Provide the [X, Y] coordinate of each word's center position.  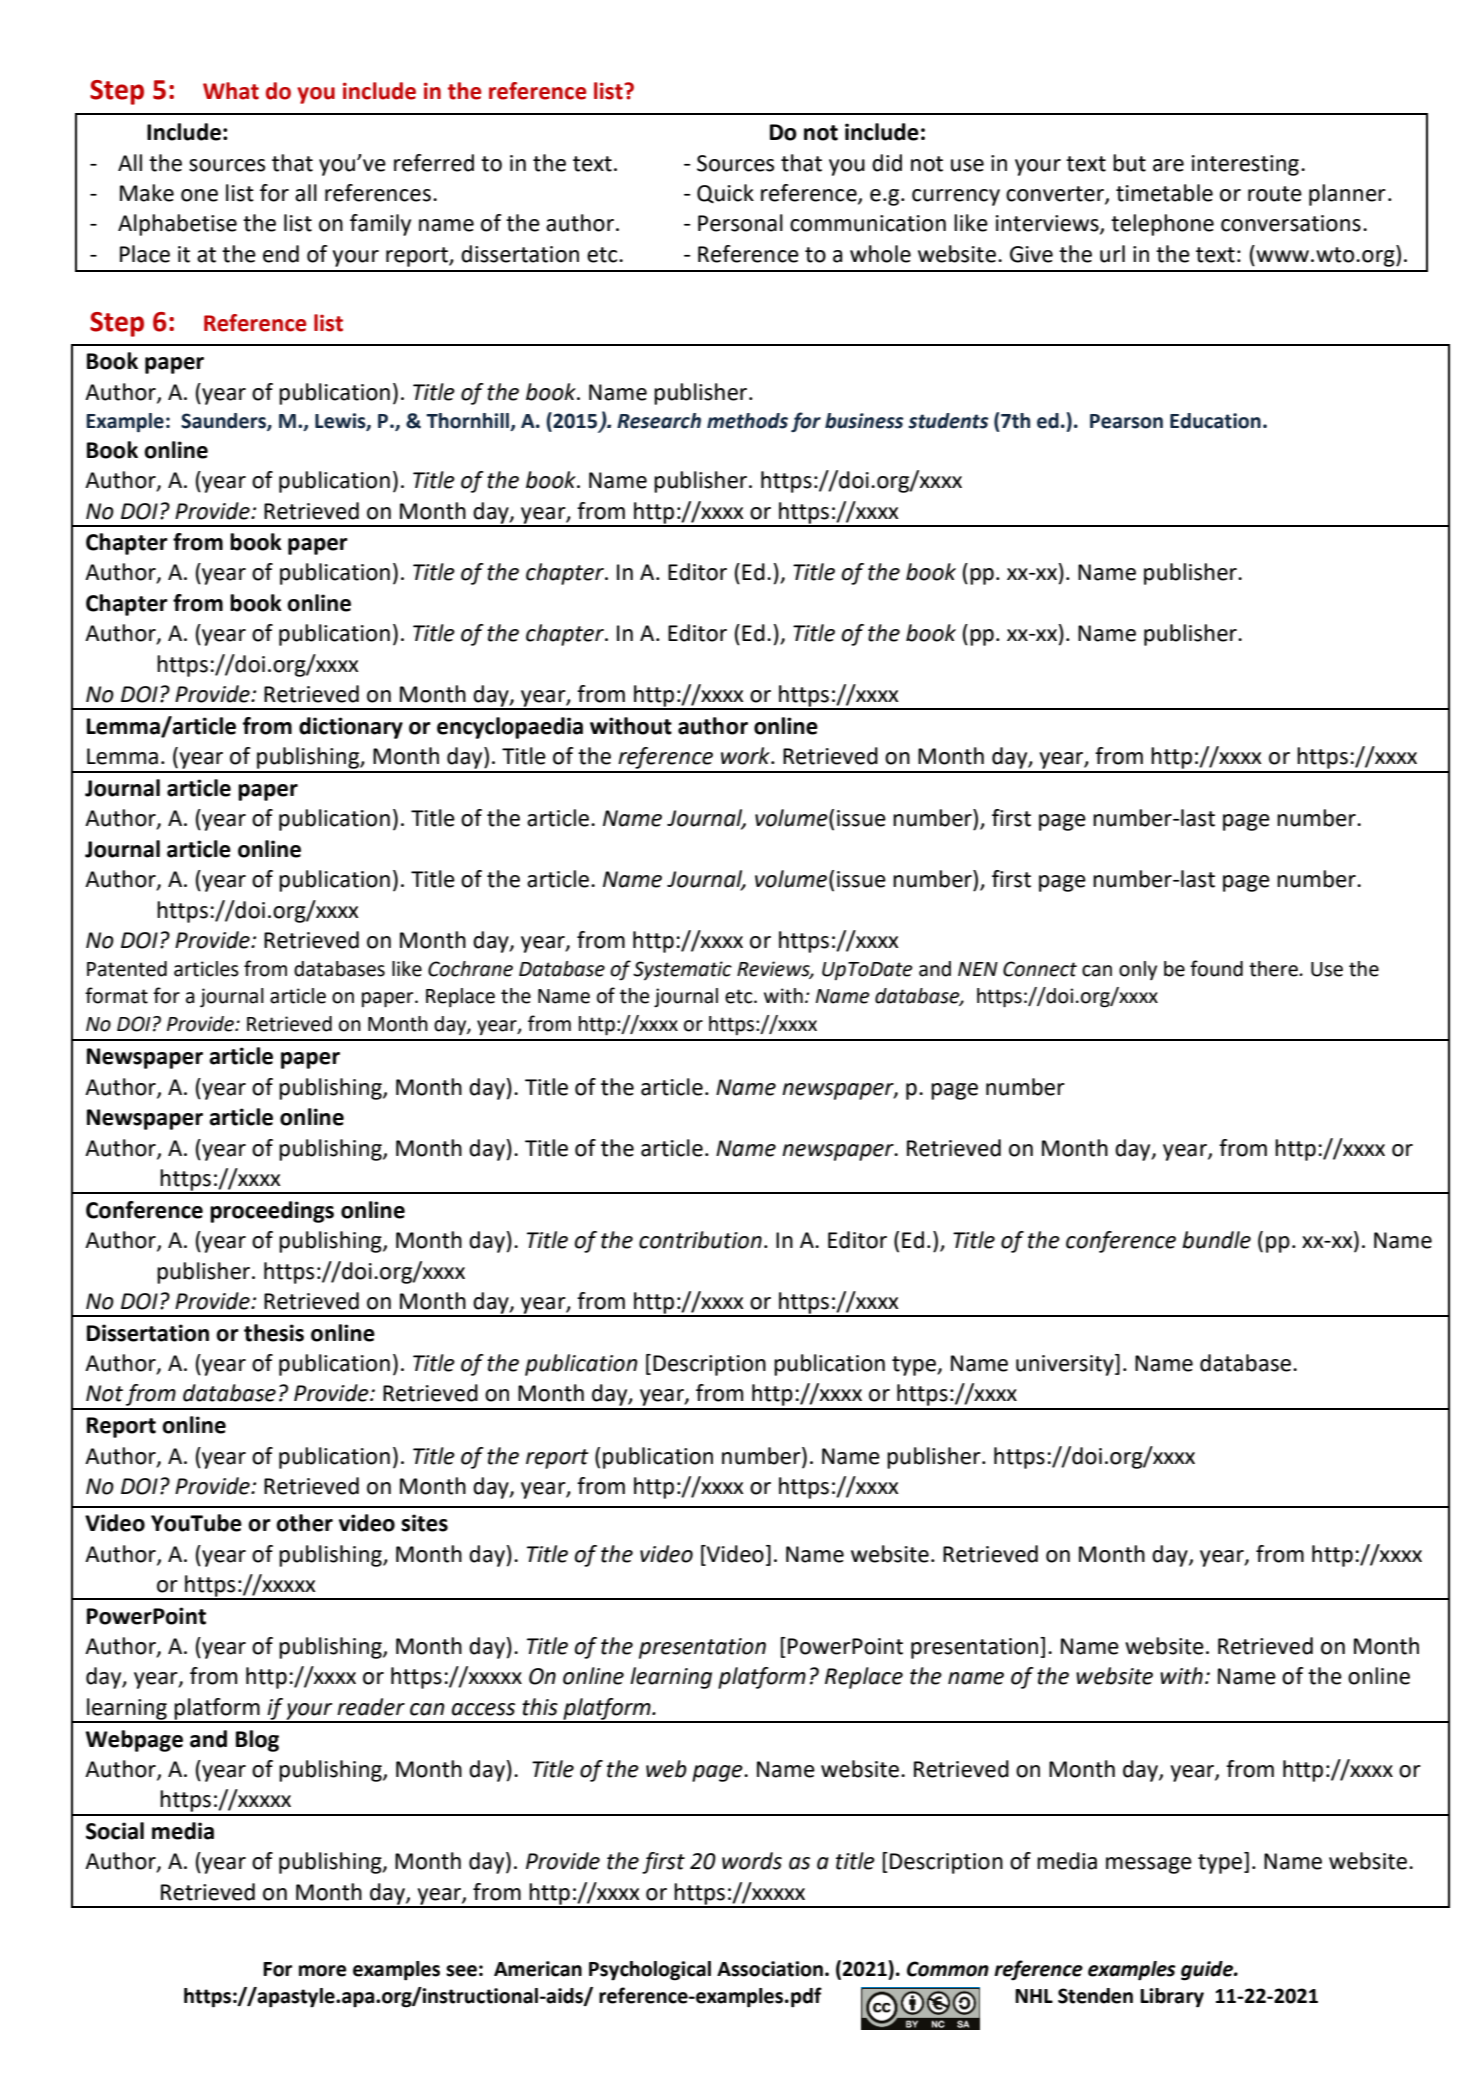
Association [771, 1969]
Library [1172, 1998]
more [322, 1971]
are [1168, 165]
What [231, 91]
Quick [725, 194]
